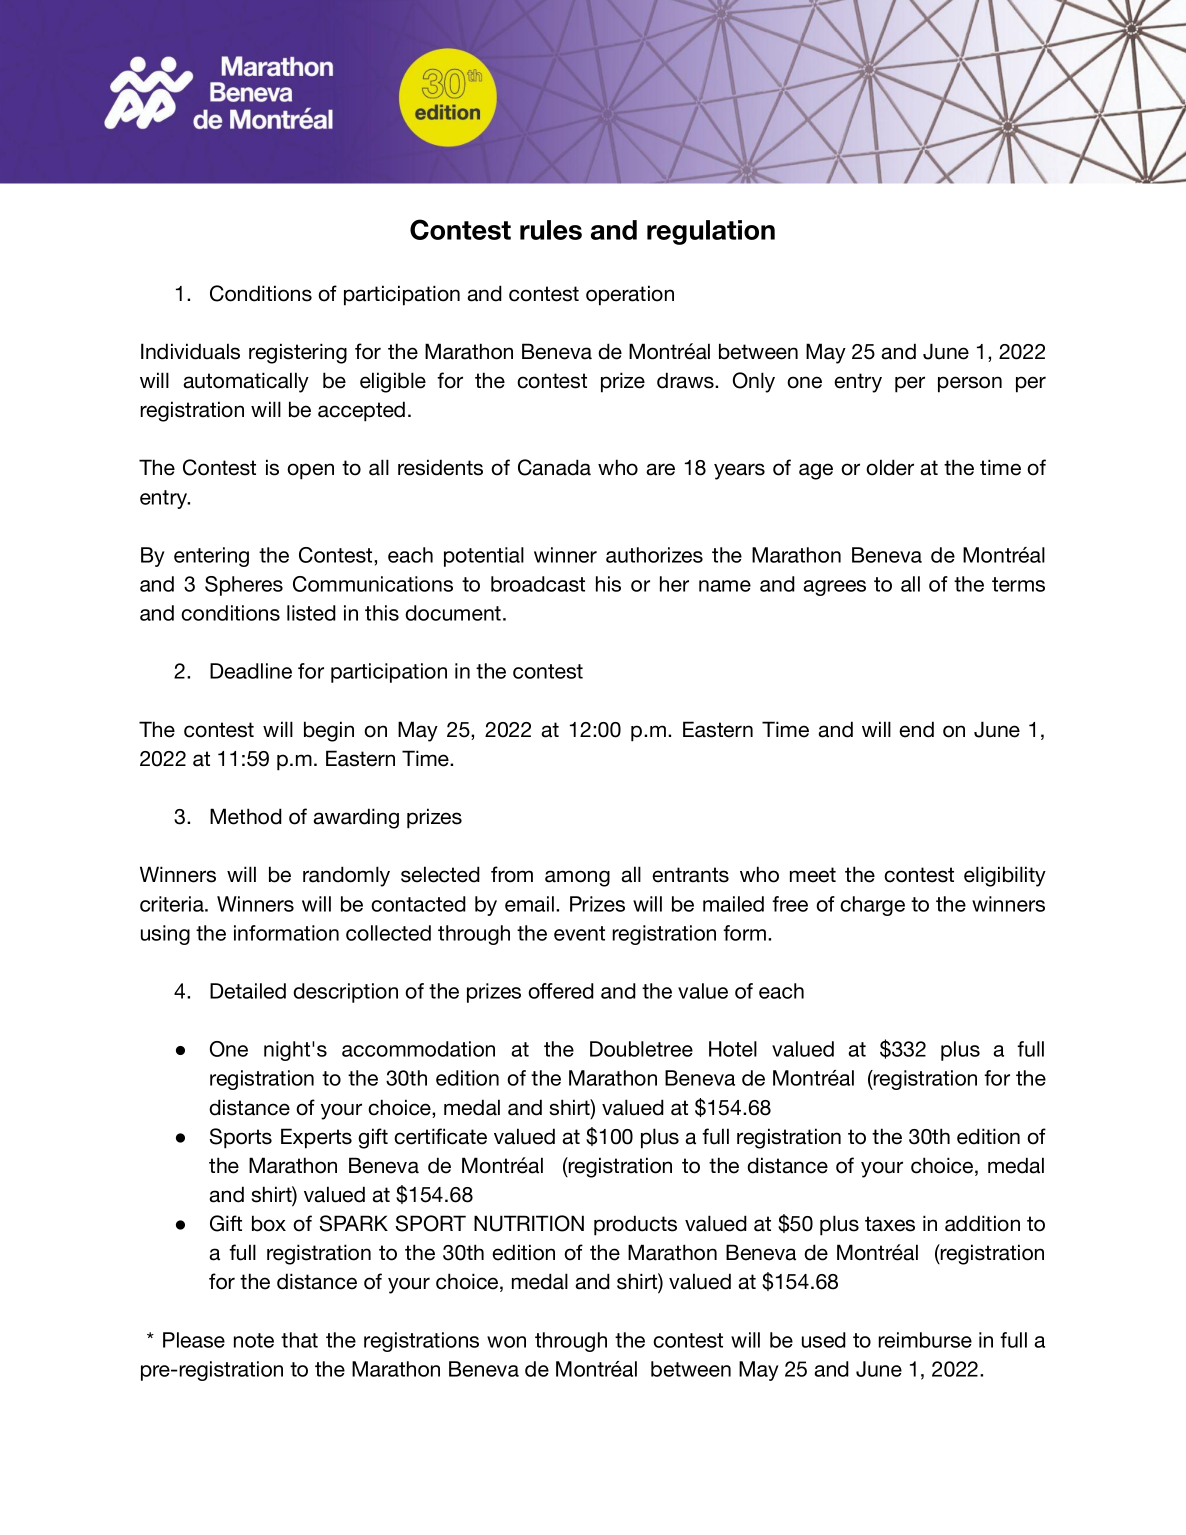 Image resolution: width=1186 pixels, height=1535 pixels. I want to click on listed, so click(311, 613).
